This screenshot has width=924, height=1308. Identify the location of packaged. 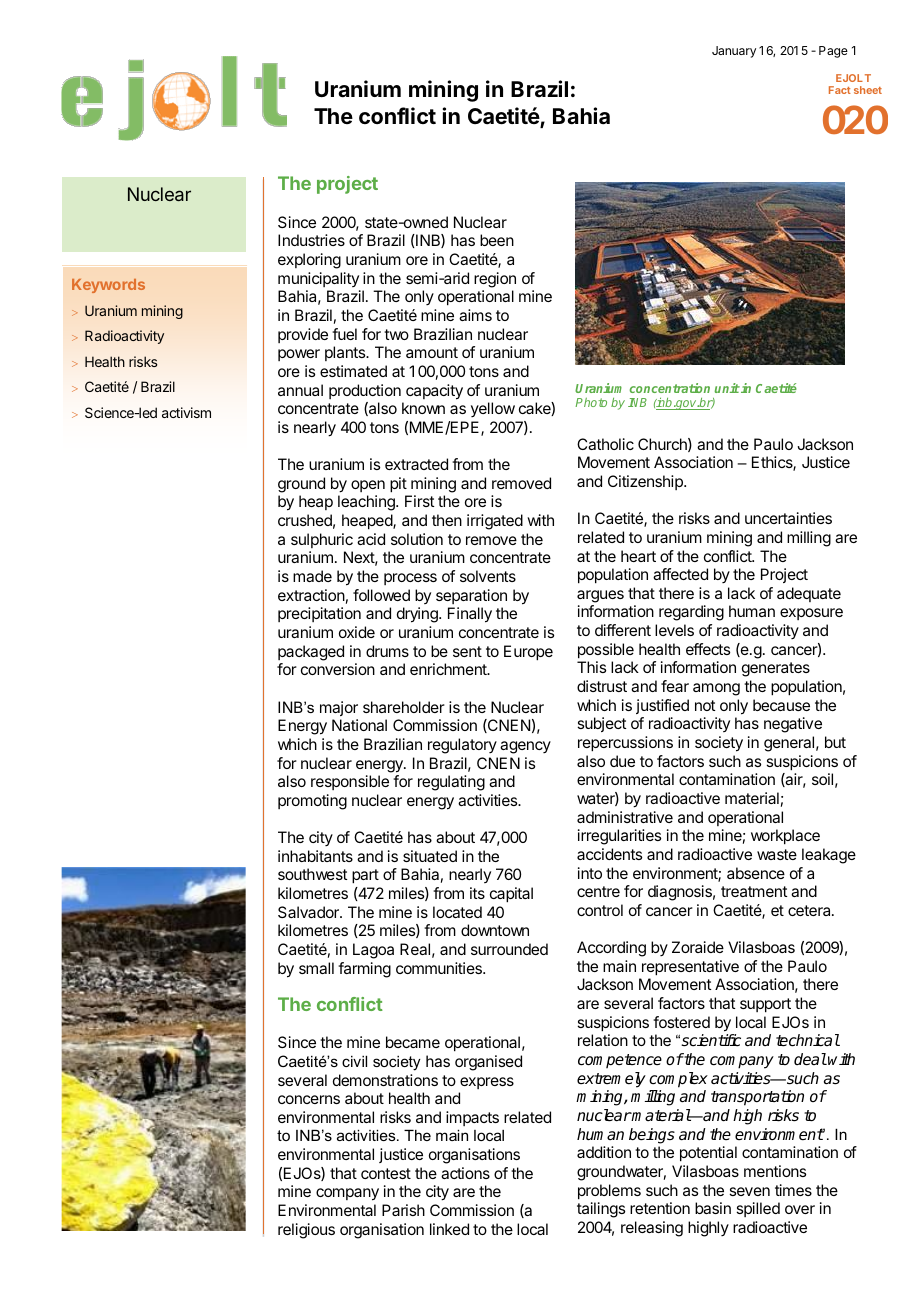
(311, 653).
